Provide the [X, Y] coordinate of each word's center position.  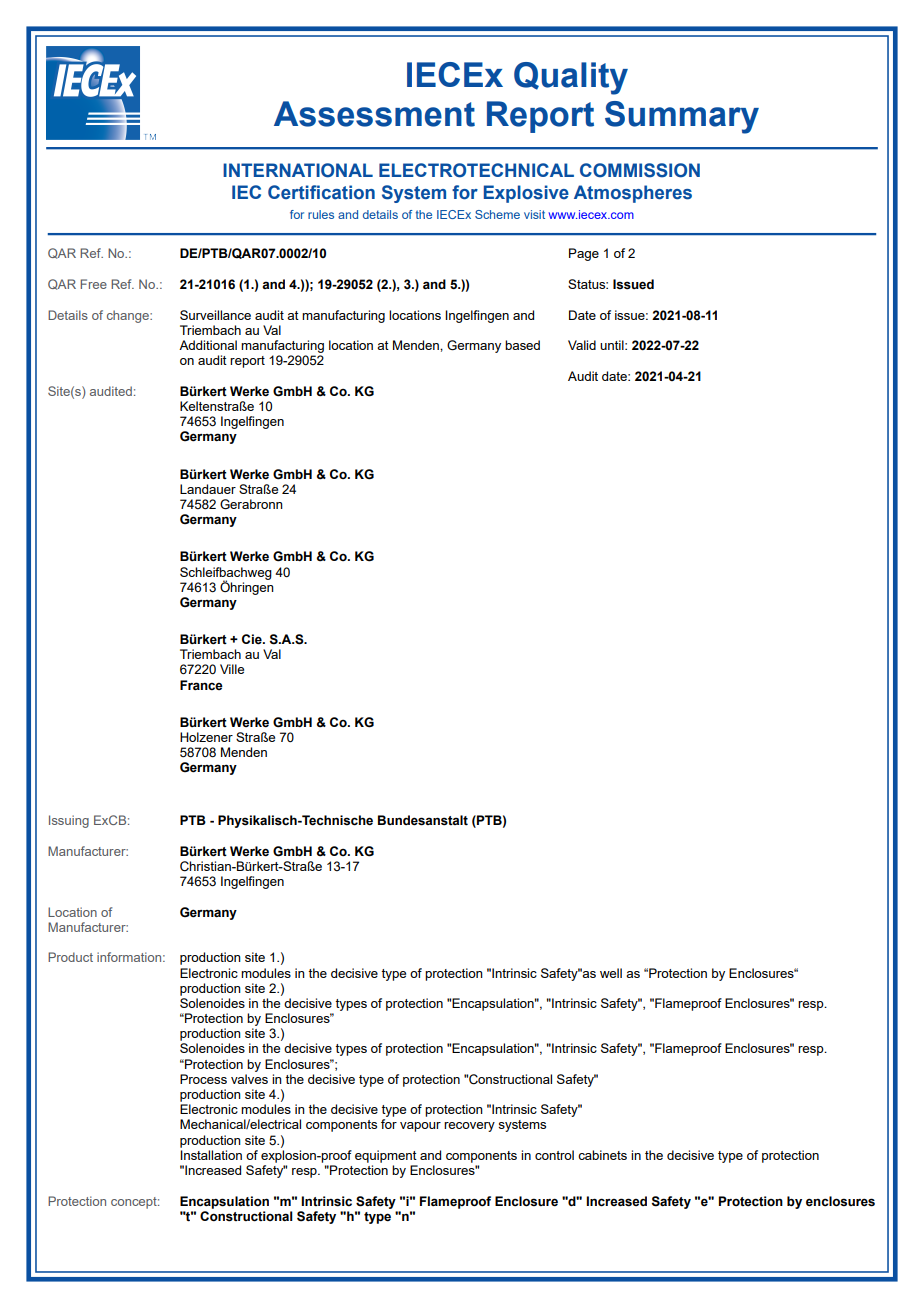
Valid [582, 345]
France [201, 685]
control [554, 1155]
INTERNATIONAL [298, 170]
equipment [386, 1156]
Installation [211, 1155]
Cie [253, 639]
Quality [571, 78]
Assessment [374, 114]
